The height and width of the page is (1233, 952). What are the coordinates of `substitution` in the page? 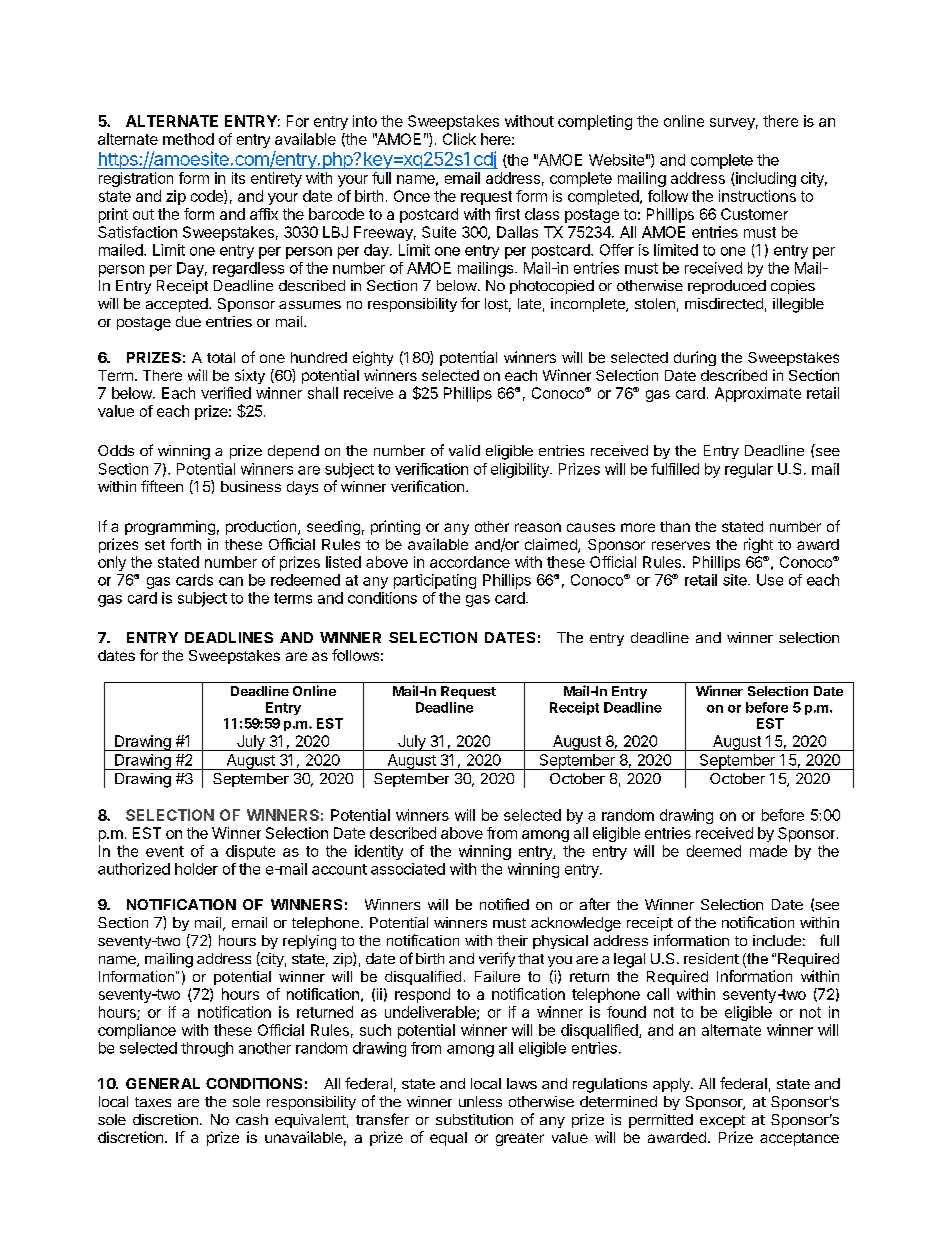 It's located at (474, 1119).
